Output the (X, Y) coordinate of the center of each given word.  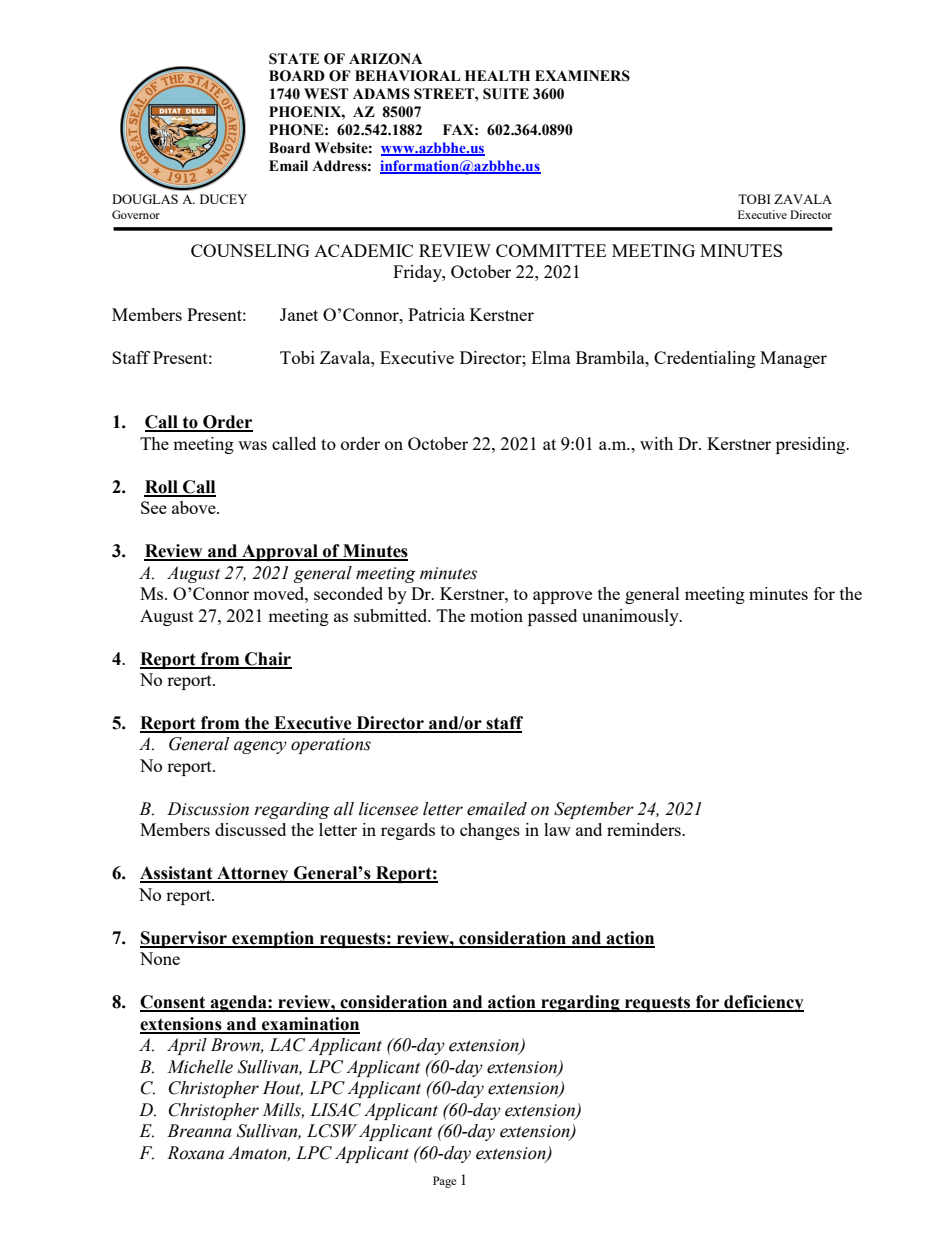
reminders (645, 829)
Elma (551, 357)
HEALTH (497, 75)
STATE (294, 59)
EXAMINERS (582, 76)
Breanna (199, 1131)
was (252, 445)
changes (490, 831)
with (656, 443)
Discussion (208, 809)
